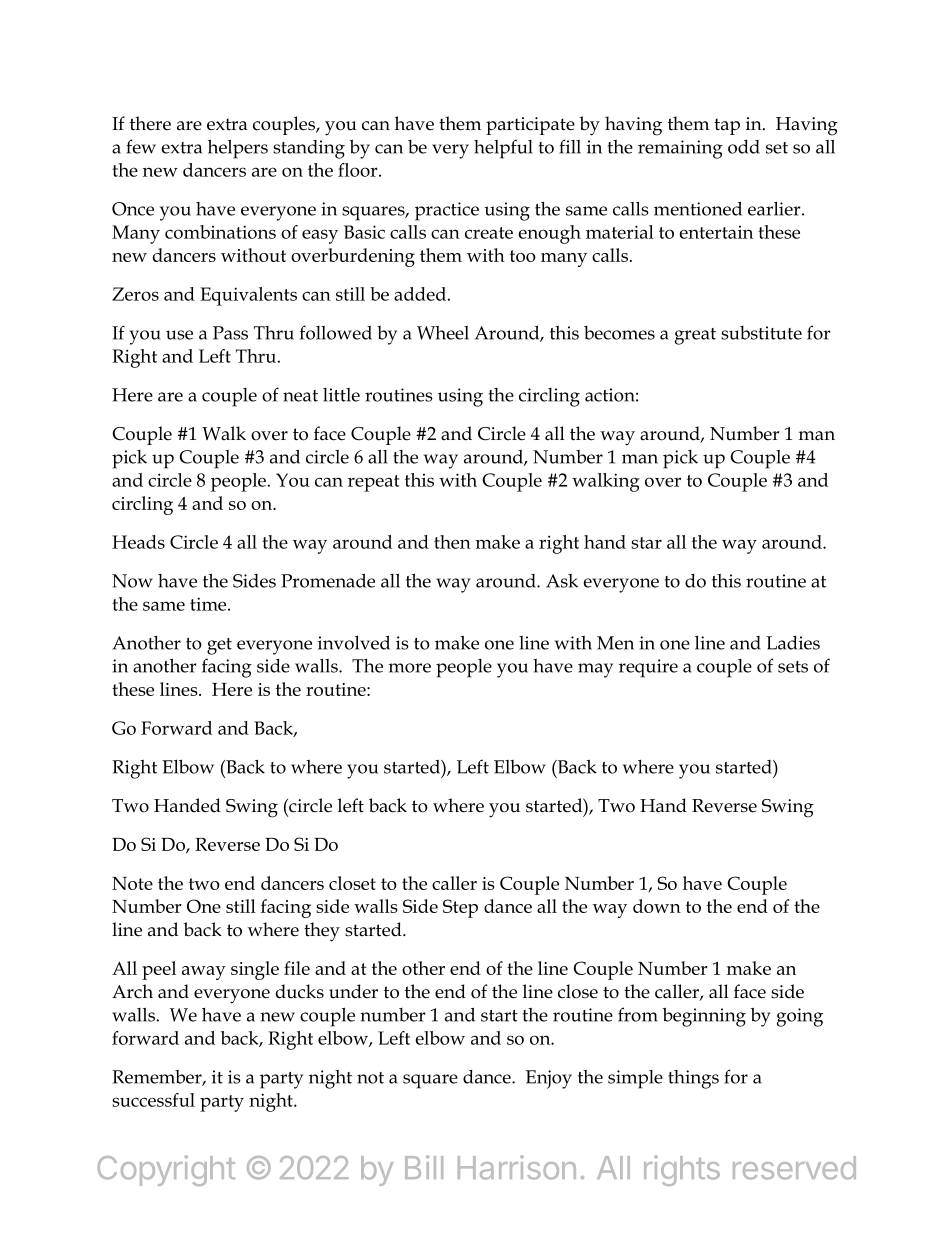 This document has width=952, height=1233. I want to click on great, so click(695, 336).
